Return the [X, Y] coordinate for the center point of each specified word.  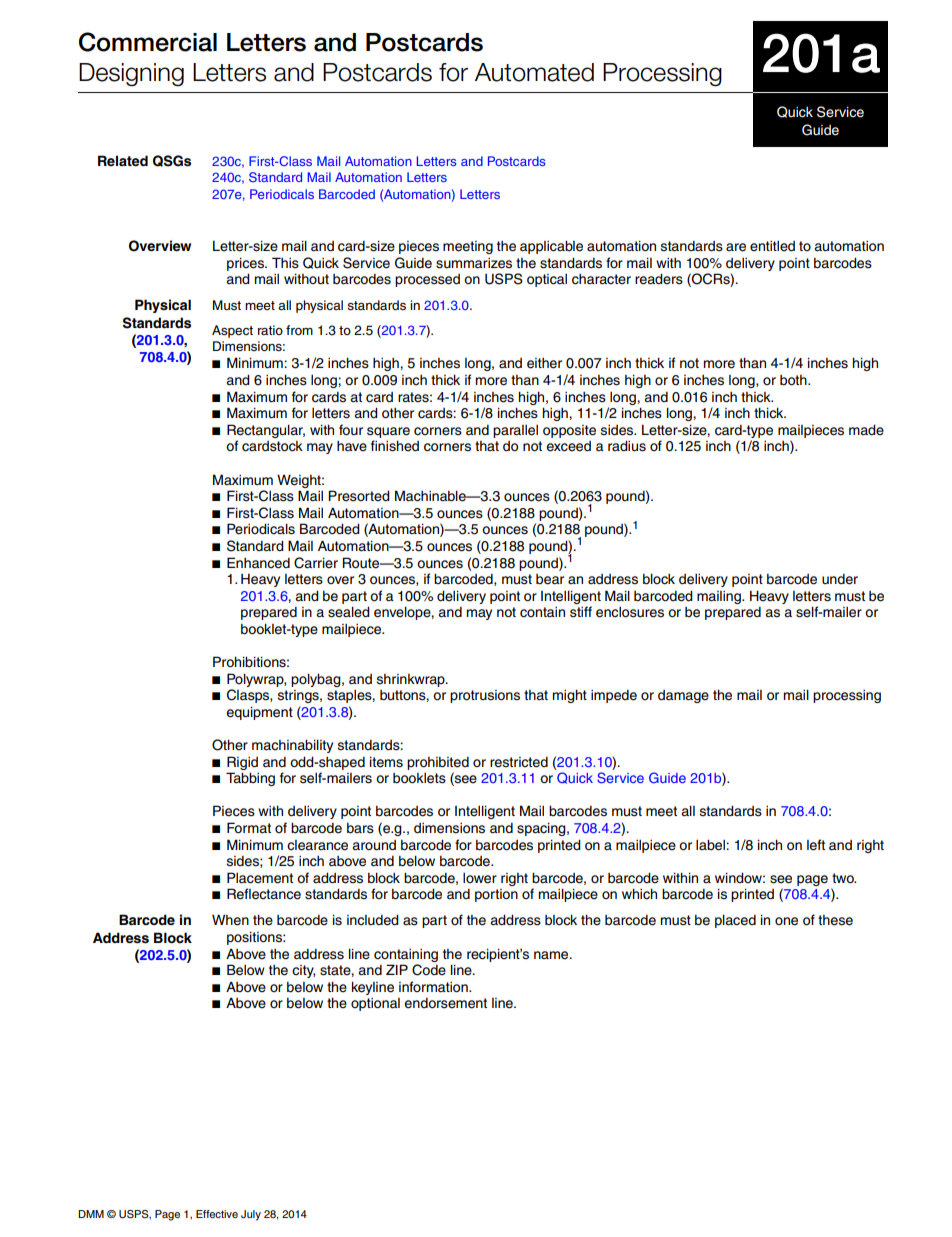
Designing [131, 74]
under [840, 579]
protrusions [485, 696]
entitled [772, 246]
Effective [217, 1214]
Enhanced [258, 563]
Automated [534, 72]
